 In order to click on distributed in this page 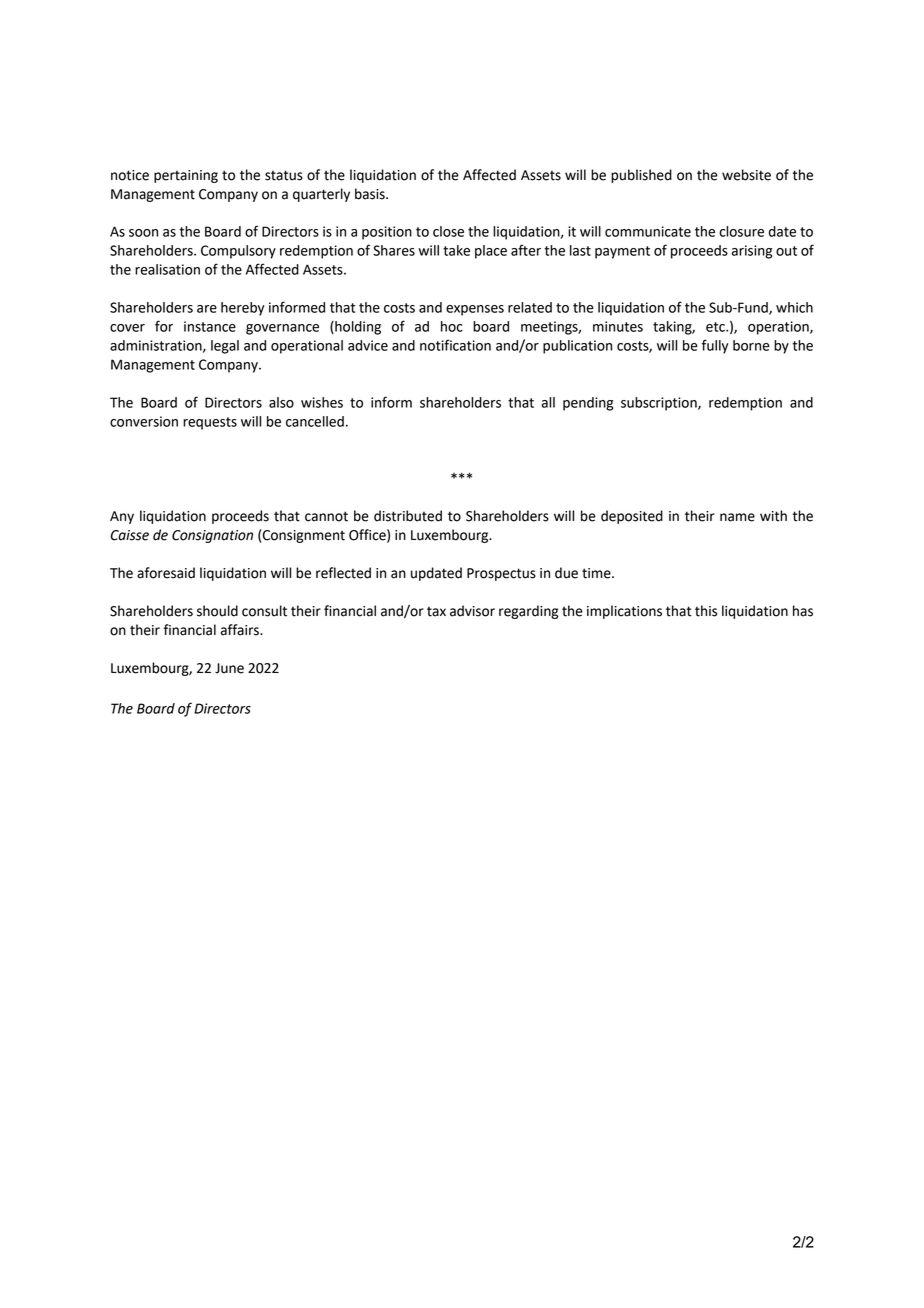, I will do `click(408, 516)`.
